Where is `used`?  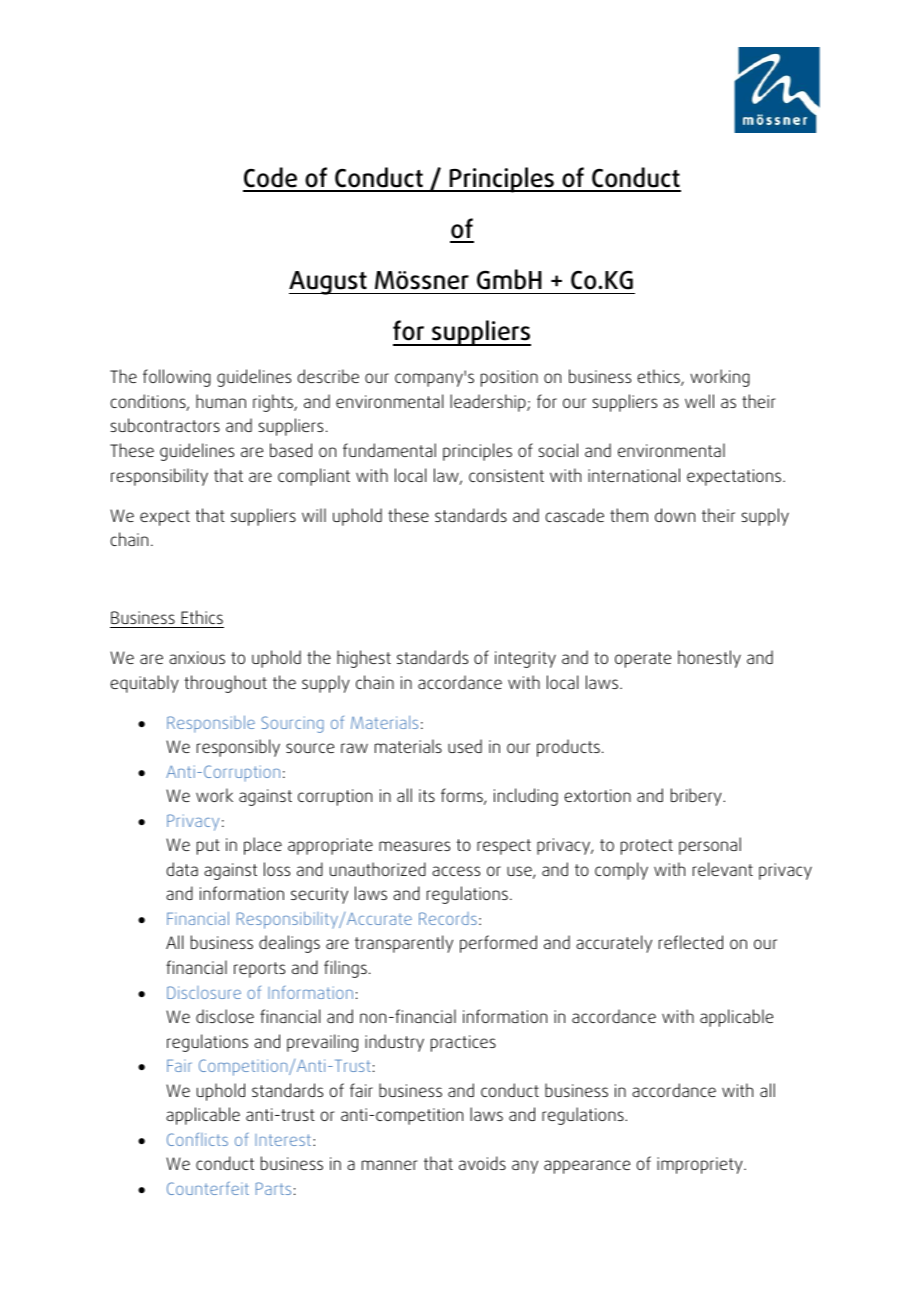
used is located at coordinates (465, 746).
